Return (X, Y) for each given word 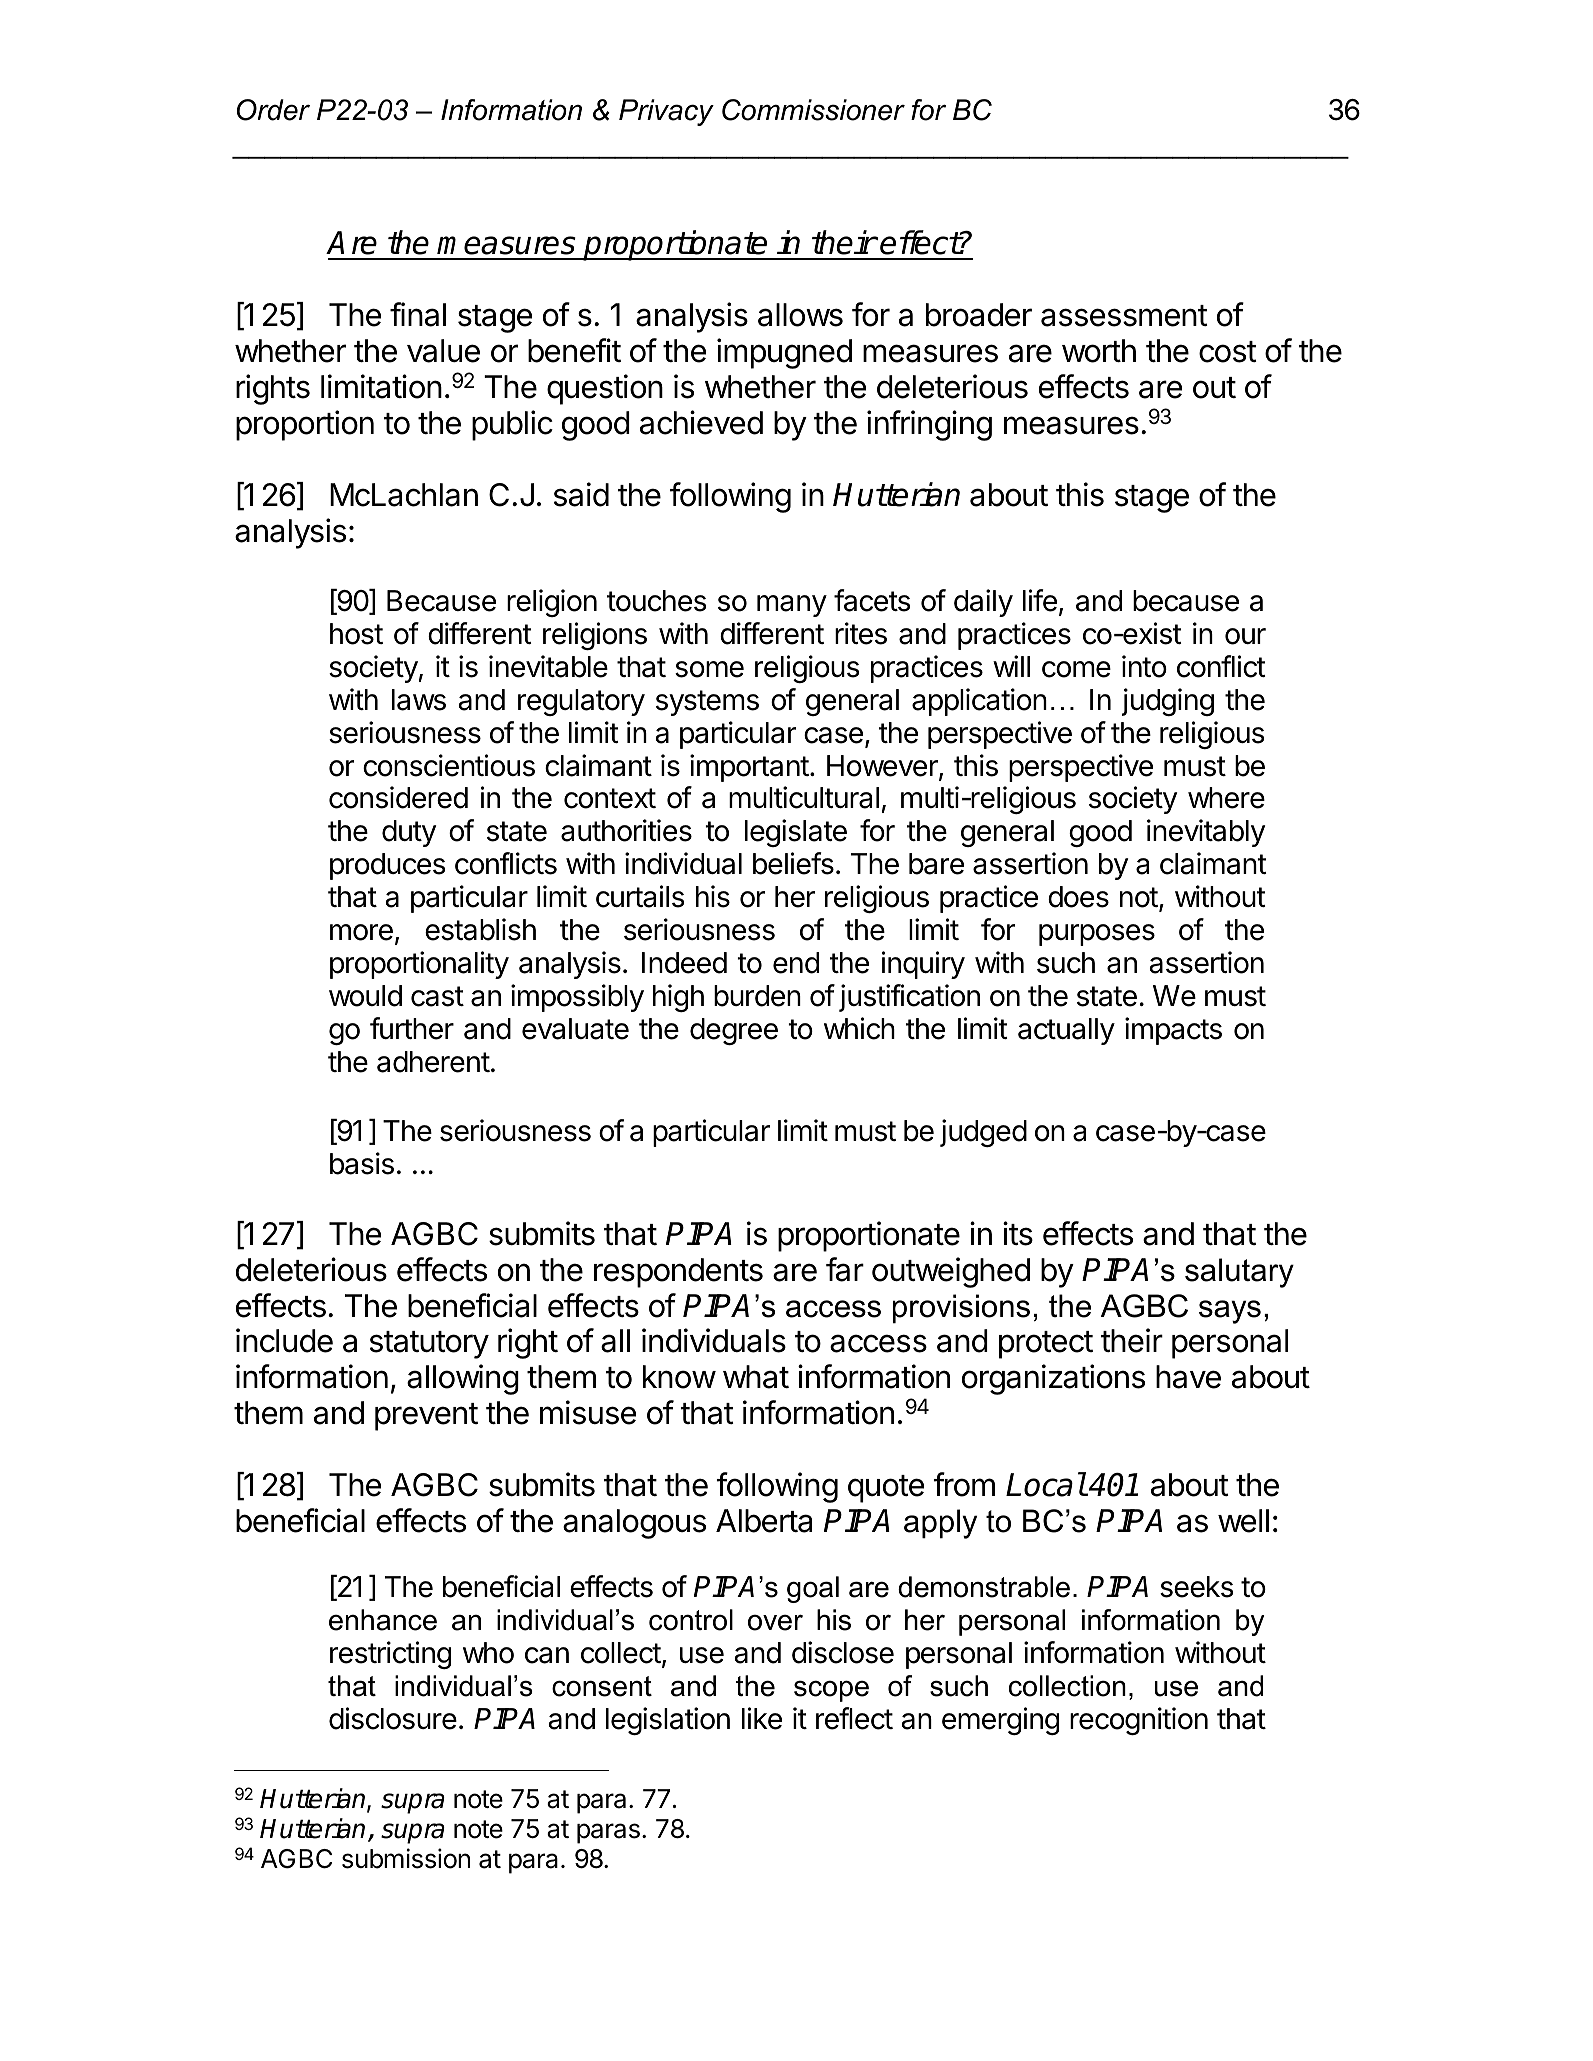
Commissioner (813, 110)
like (762, 1718)
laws (419, 700)
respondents (678, 1273)
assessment (1124, 316)
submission (406, 1858)
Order (273, 110)
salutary (1239, 1273)
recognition (1139, 1721)
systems (707, 703)
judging (1168, 702)
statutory (429, 1345)
